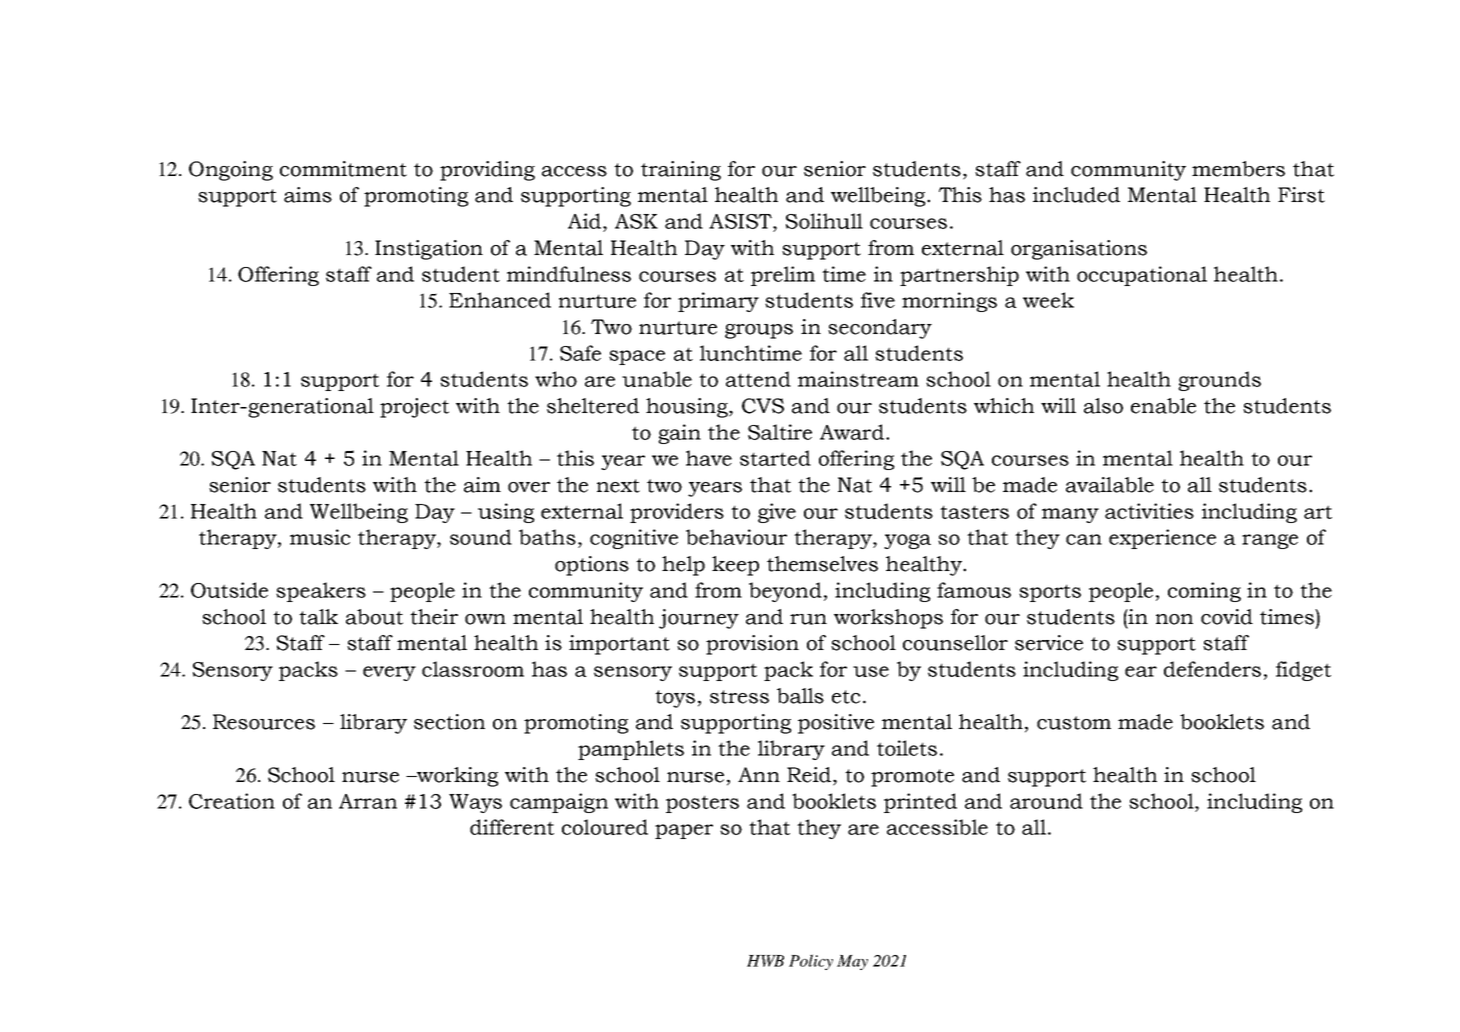  Describe the element at coordinates (681, 171) in the page. I see `training` at that location.
